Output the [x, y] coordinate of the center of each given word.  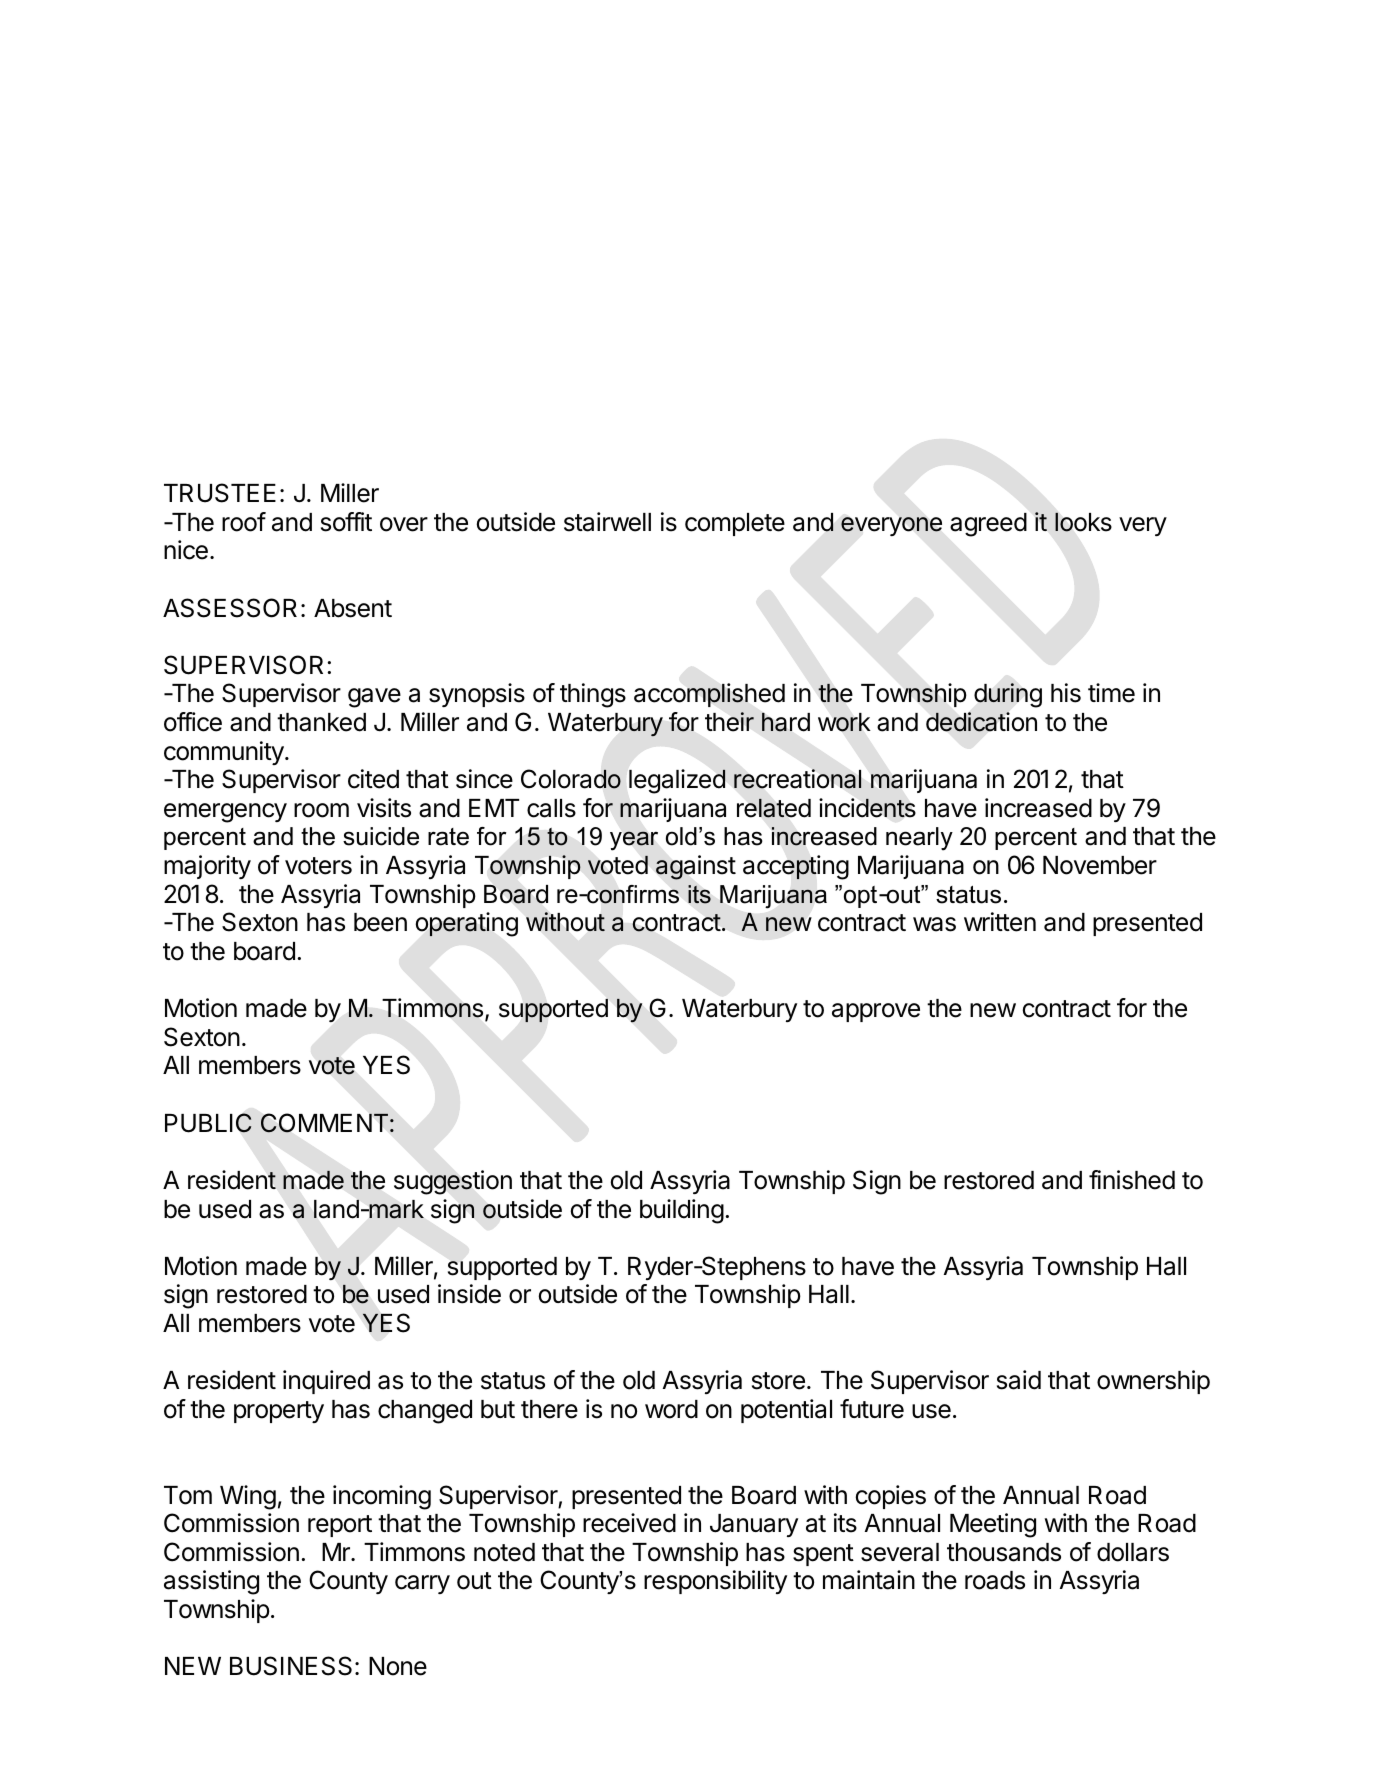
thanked [321, 722]
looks [1083, 522]
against [696, 867]
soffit [346, 522]
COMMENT [324, 1123]
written [1000, 922]
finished [1132, 1180]
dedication [981, 722]
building [682, 1211]
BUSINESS [291, 1666]
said [1019, 1380]
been [380, 922]
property [279, 1412]
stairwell [607, 522]
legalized [677, 781]
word [671, 1409]
